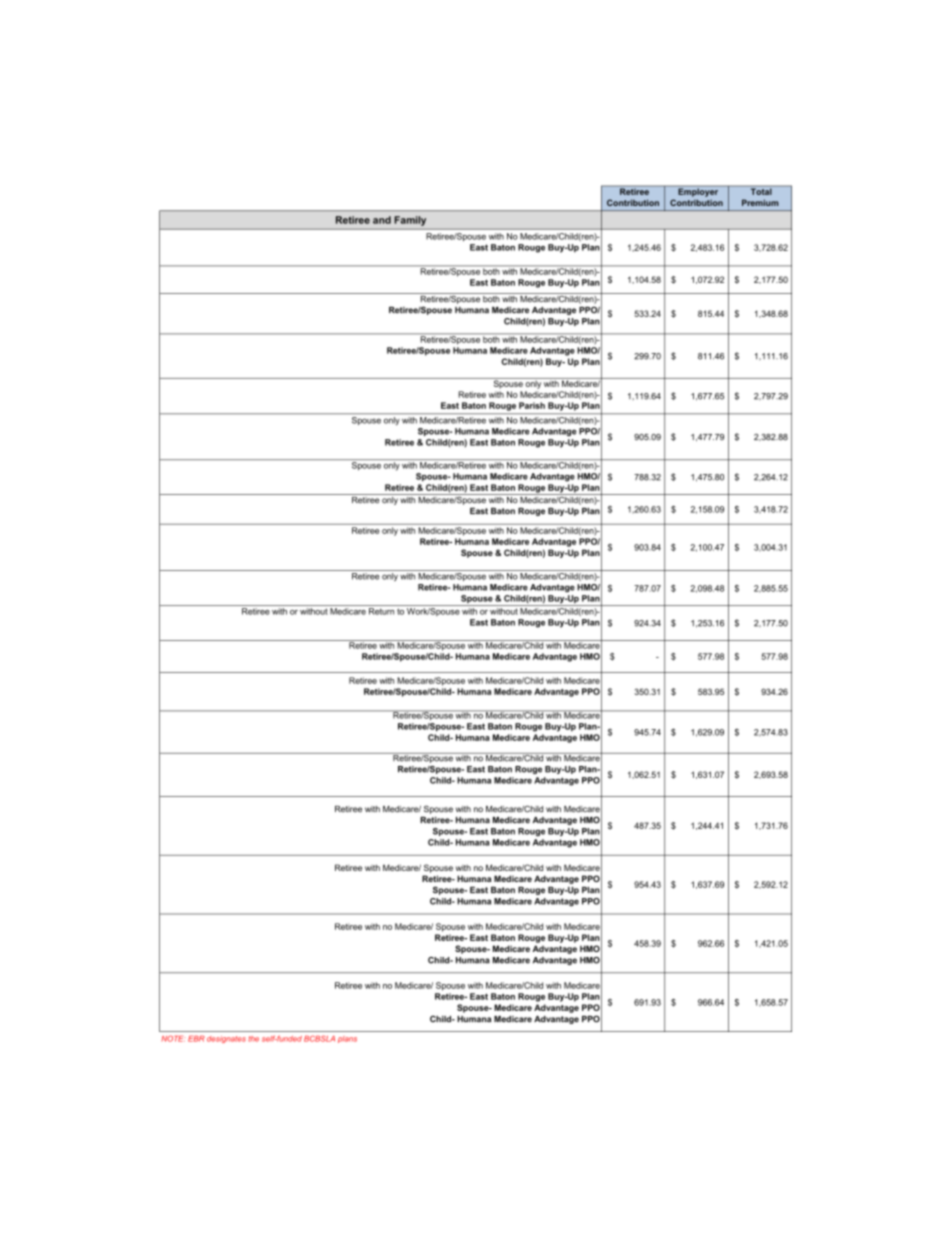 The image size is (952, 1233). What do you see at coordinates (760, 202) in the screenshot?
I see `Premium` at bounding box center [760, 202].
